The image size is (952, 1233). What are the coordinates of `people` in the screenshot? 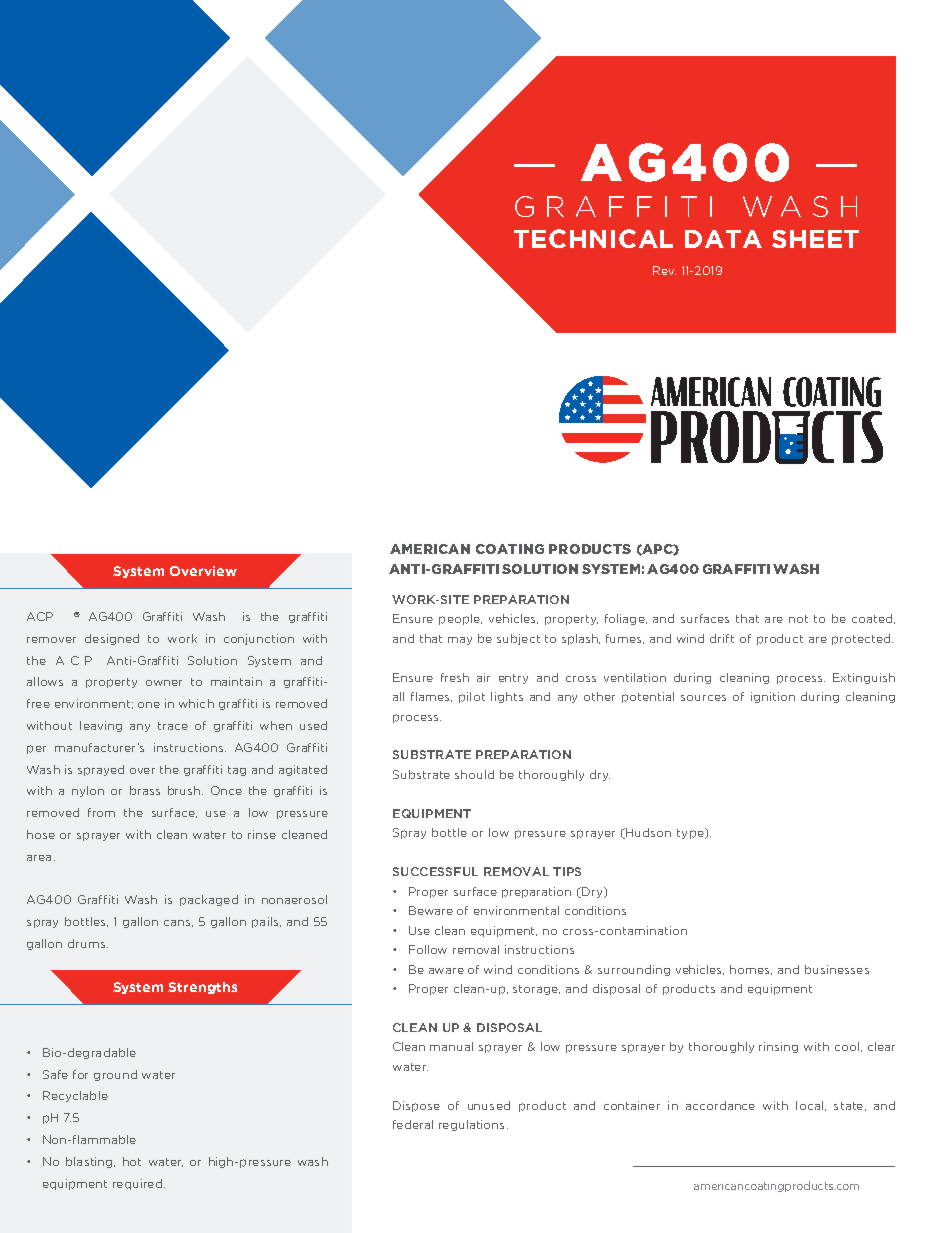 It's located at (460, 619).
